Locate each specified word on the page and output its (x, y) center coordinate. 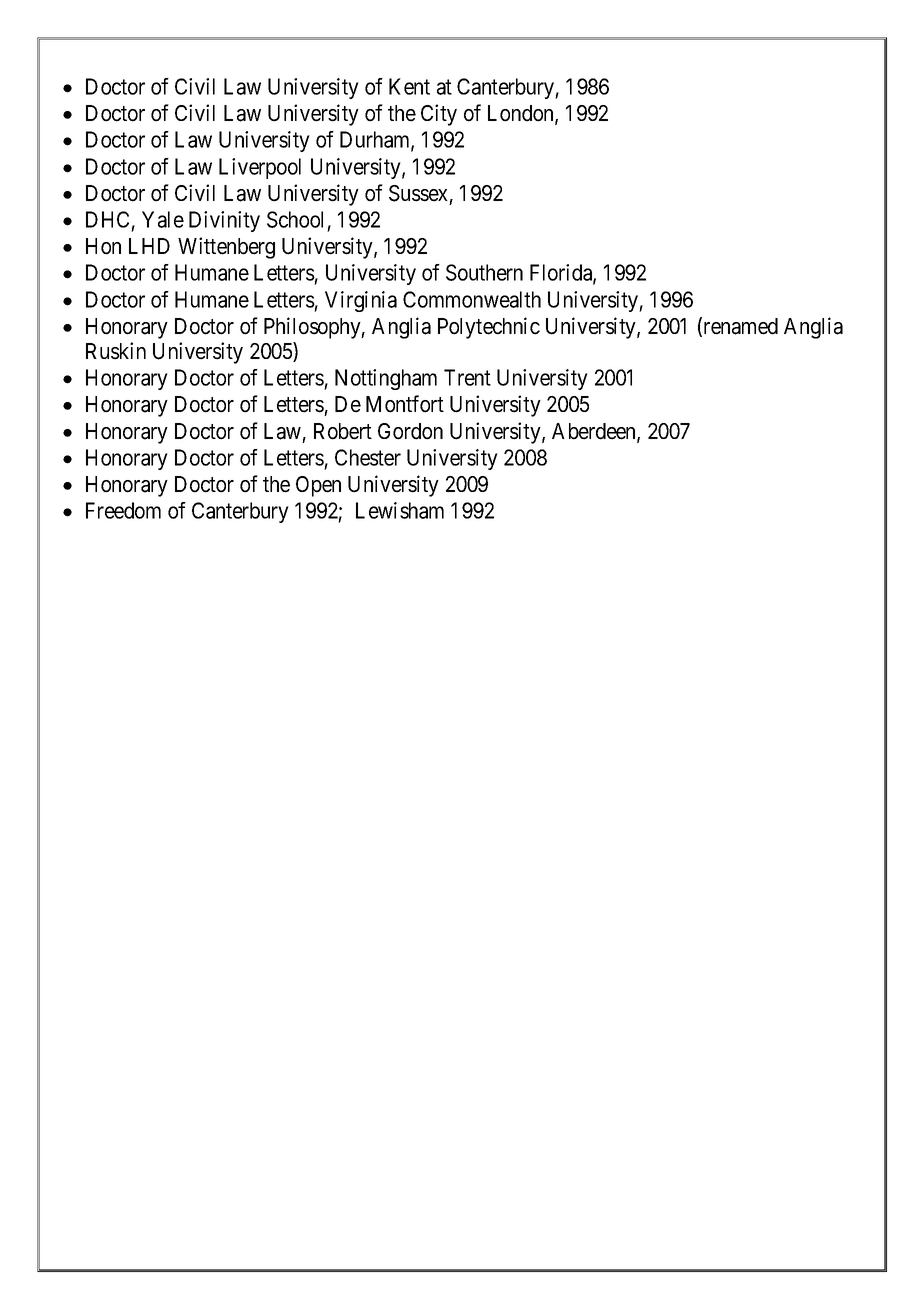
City (439, 115)
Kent (409, 86)
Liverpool (260, 168)
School (295, 219)
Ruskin (116, 351)
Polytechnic (489, 328)
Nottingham (386, 379)
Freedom (123, 510)
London (522, 114)
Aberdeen (595, 432)
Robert (343, 431)
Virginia (361, 301)
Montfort (405, 404)
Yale (163, 219)
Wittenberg (226, 248)
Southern (484, 272)
